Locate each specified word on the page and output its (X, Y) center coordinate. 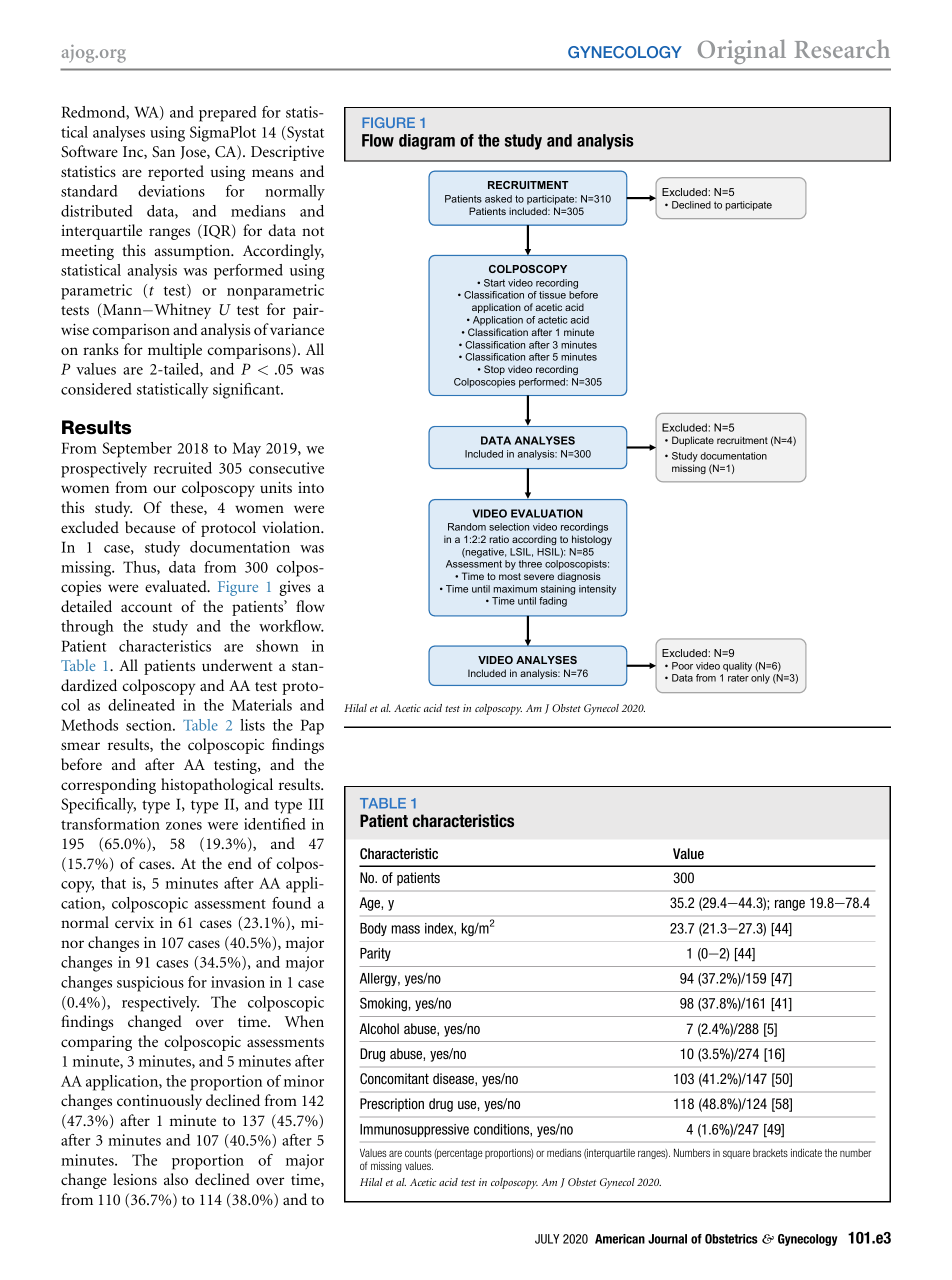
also (176, 1179)
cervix (134, 922)
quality (737, 667)
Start (494, 283)
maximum (515, 589)
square (736, 1154)
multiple (175, 351)
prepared (227, 114)
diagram (427, 142)
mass (406, 929)
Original (742, 51)
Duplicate (693, 441)
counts (418, 1153)
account (146, 607)
